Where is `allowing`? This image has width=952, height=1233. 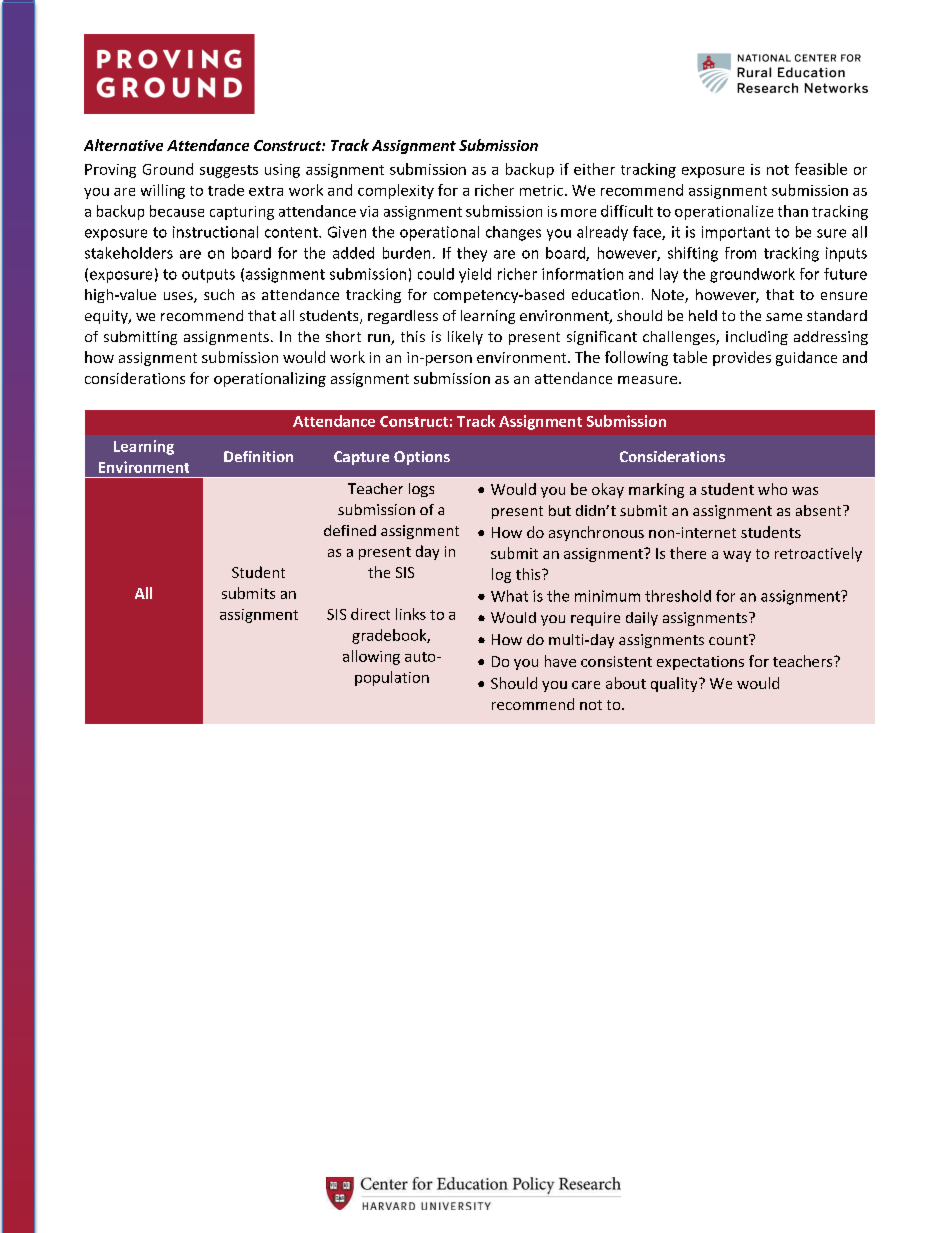 allowing is located at coordinates (371, 657).
